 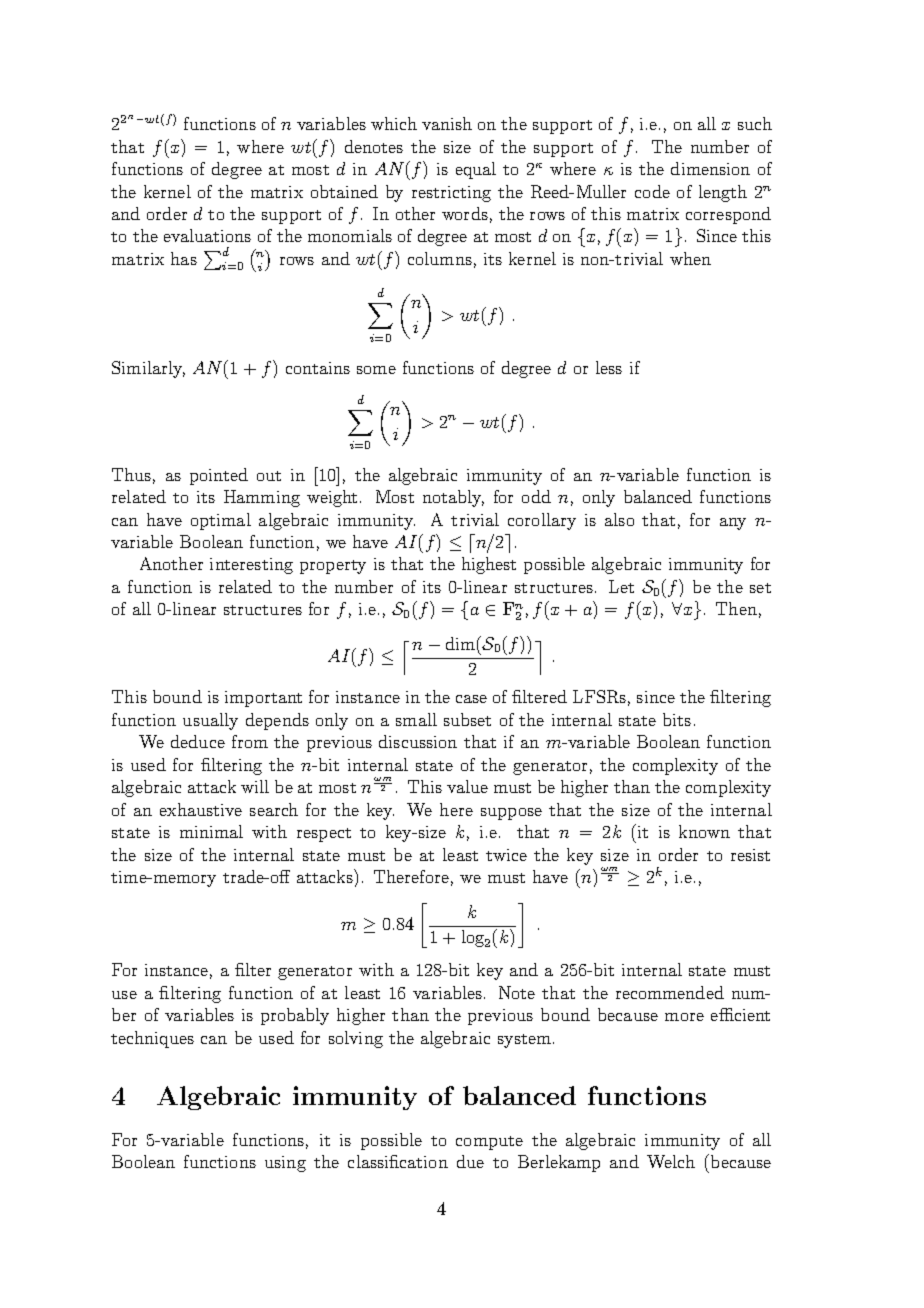 What do you see at coordinates (453, 498) in the page?
I see `notably` at bounding box center [453, 498].
